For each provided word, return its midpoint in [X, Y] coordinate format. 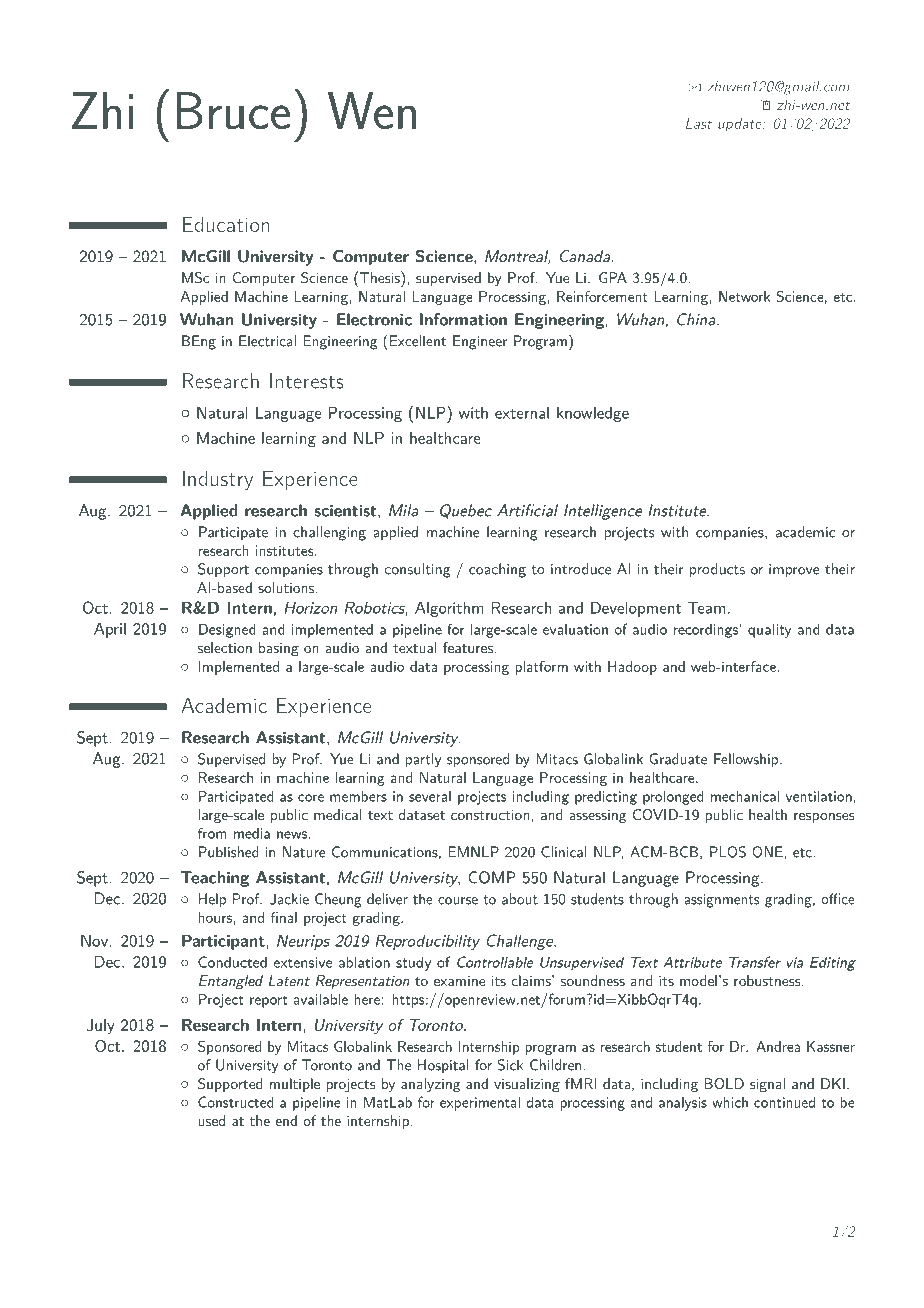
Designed [227, 631]
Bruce [233, 110]
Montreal [517, 257]
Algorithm [449, 609]
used [211, 1120]
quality [769, 630]
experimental [480, 1103]
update [741, 125]
